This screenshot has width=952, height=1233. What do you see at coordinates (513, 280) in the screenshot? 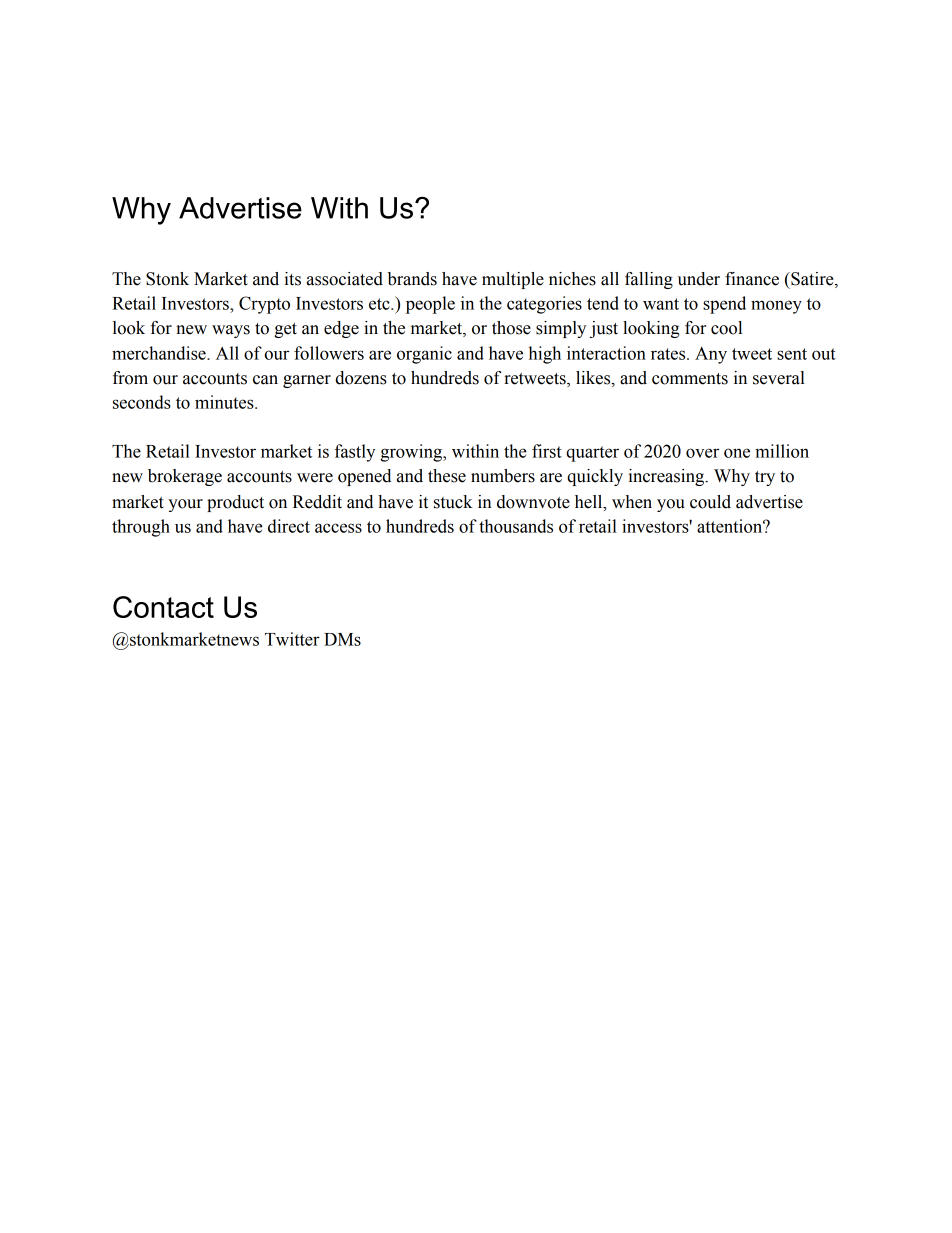
I see `multiple` at bounding box center [513, 280].
